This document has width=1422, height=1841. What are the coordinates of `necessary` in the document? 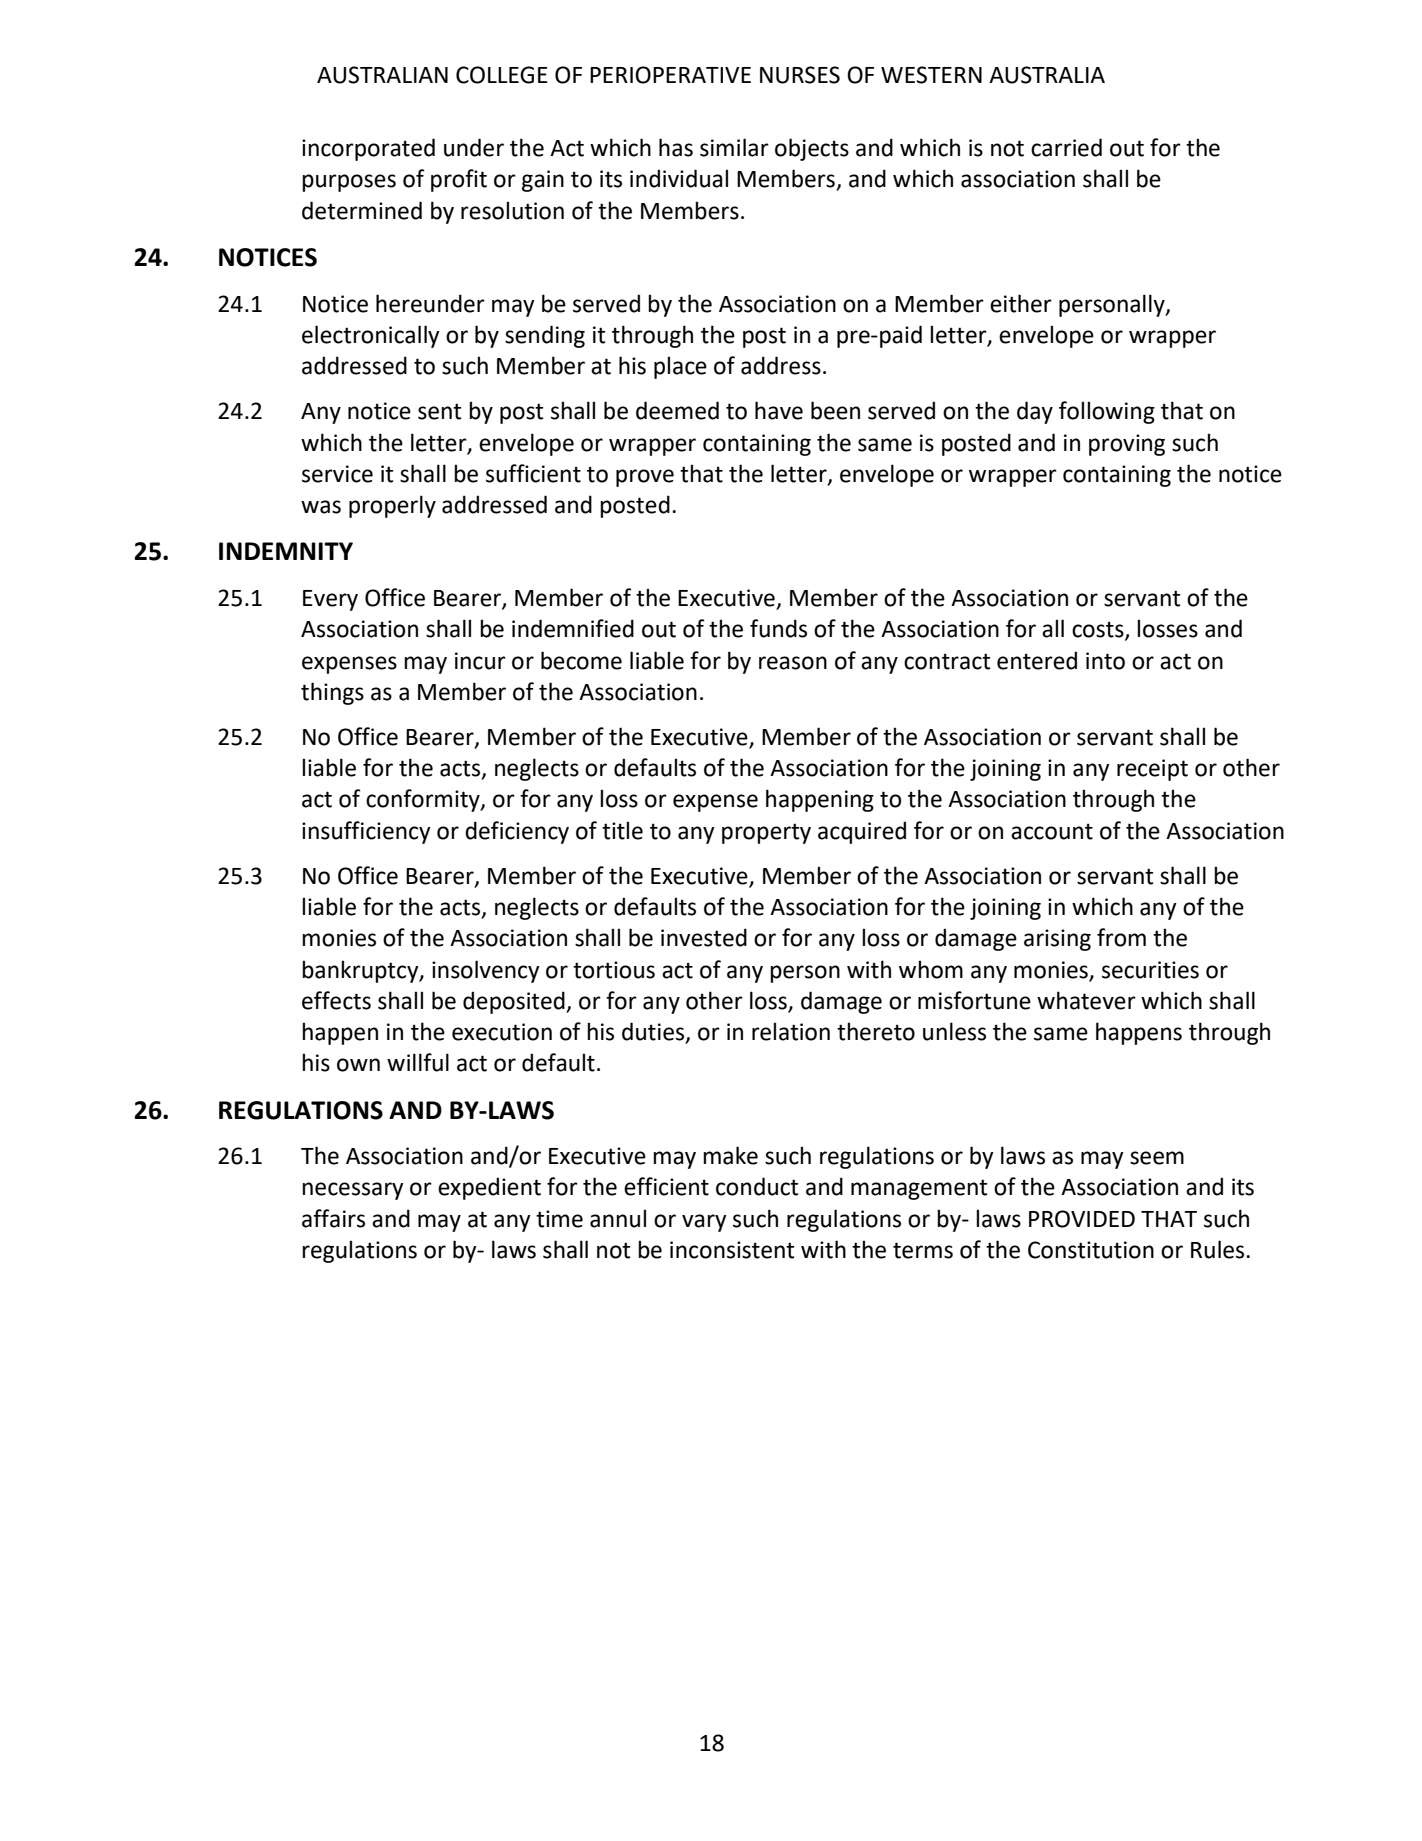 It's located at (353, 1191).
